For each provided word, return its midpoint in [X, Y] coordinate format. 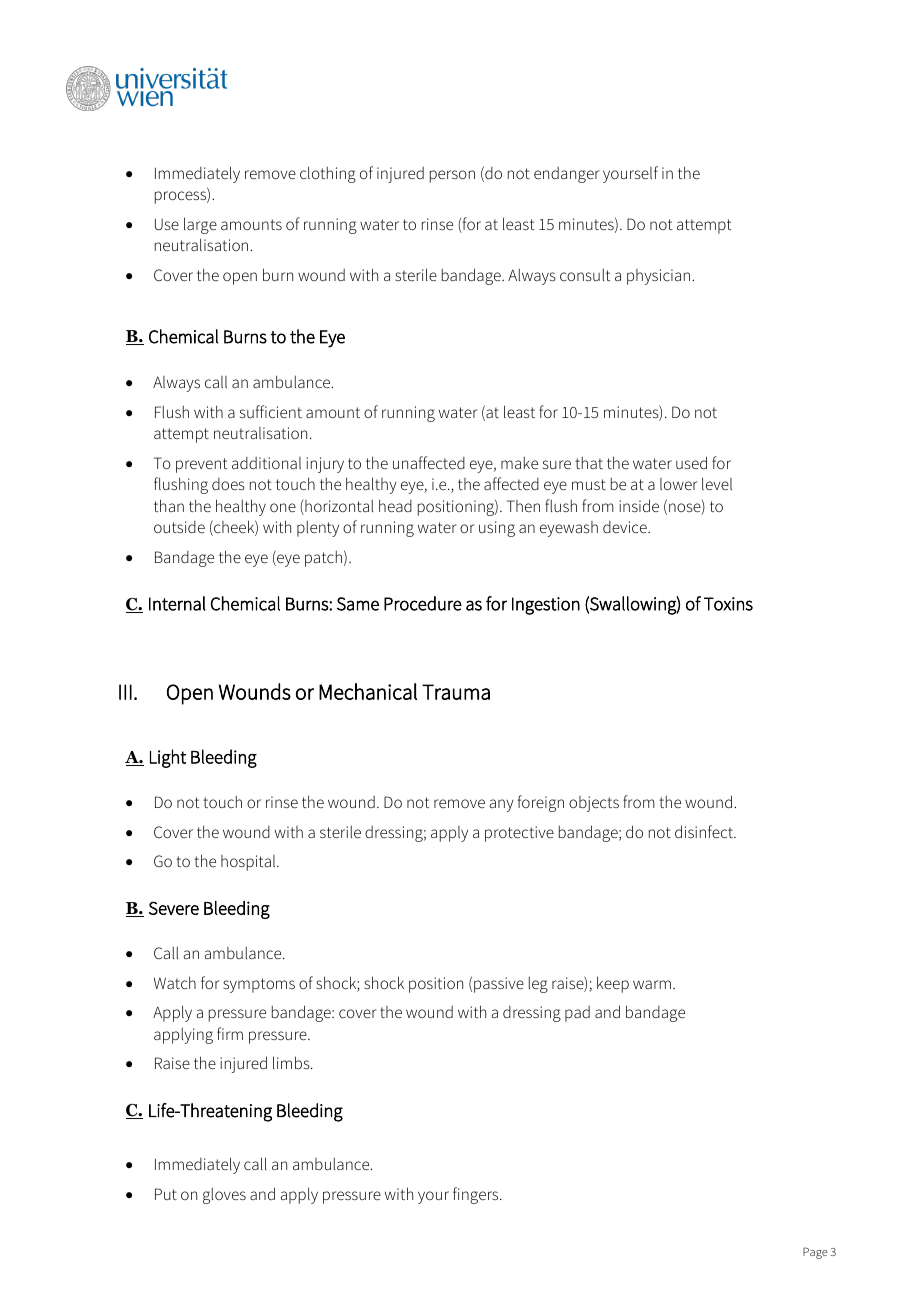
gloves [224, 1196]
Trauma [456, 692]
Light [168, 758]
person [452, 176]
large [200, 225]
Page [815, 1253]
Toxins [728, 604]
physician [660, 277]
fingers [477, 1195]
